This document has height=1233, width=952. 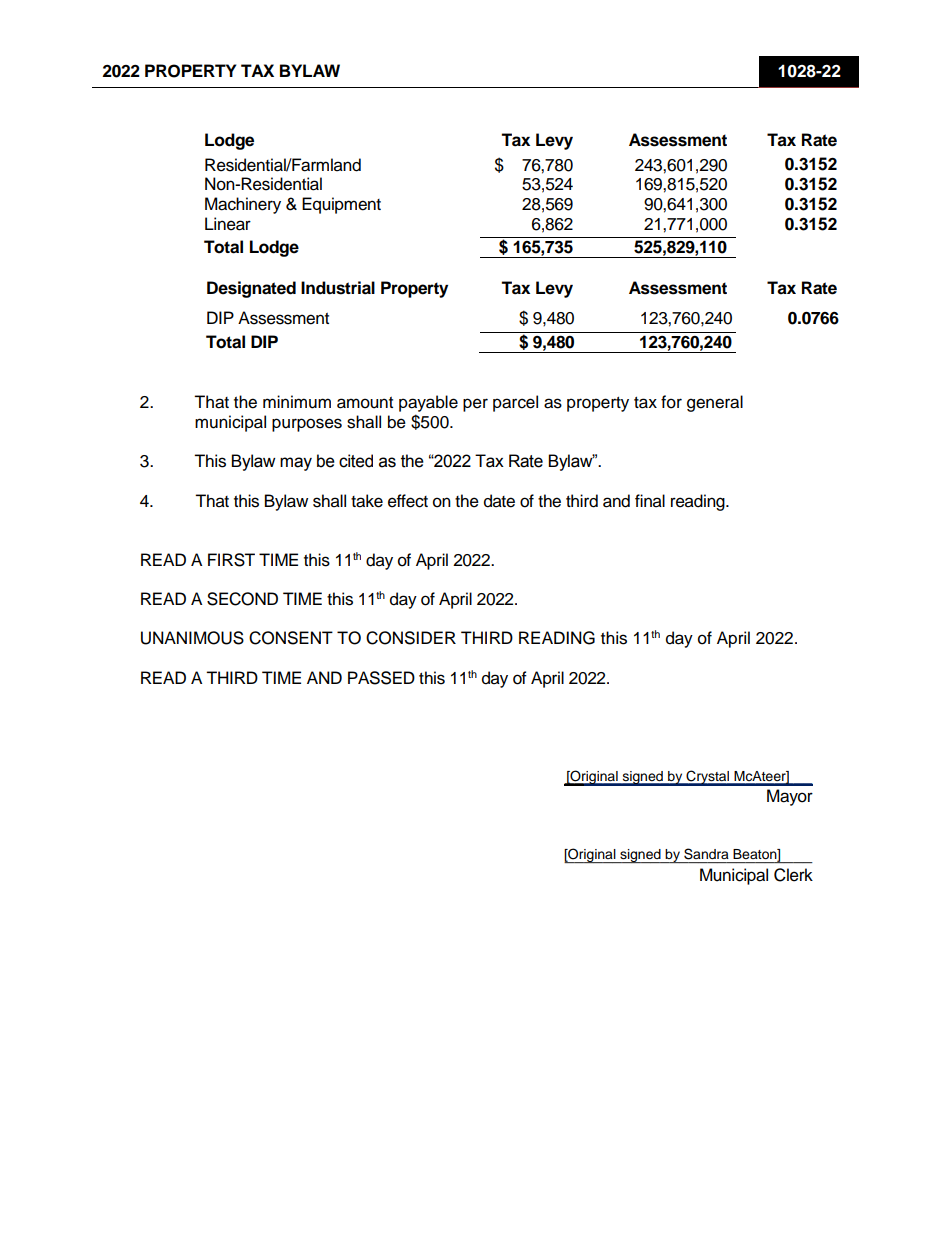 I want to click on general, so click(x=715, y=403).
